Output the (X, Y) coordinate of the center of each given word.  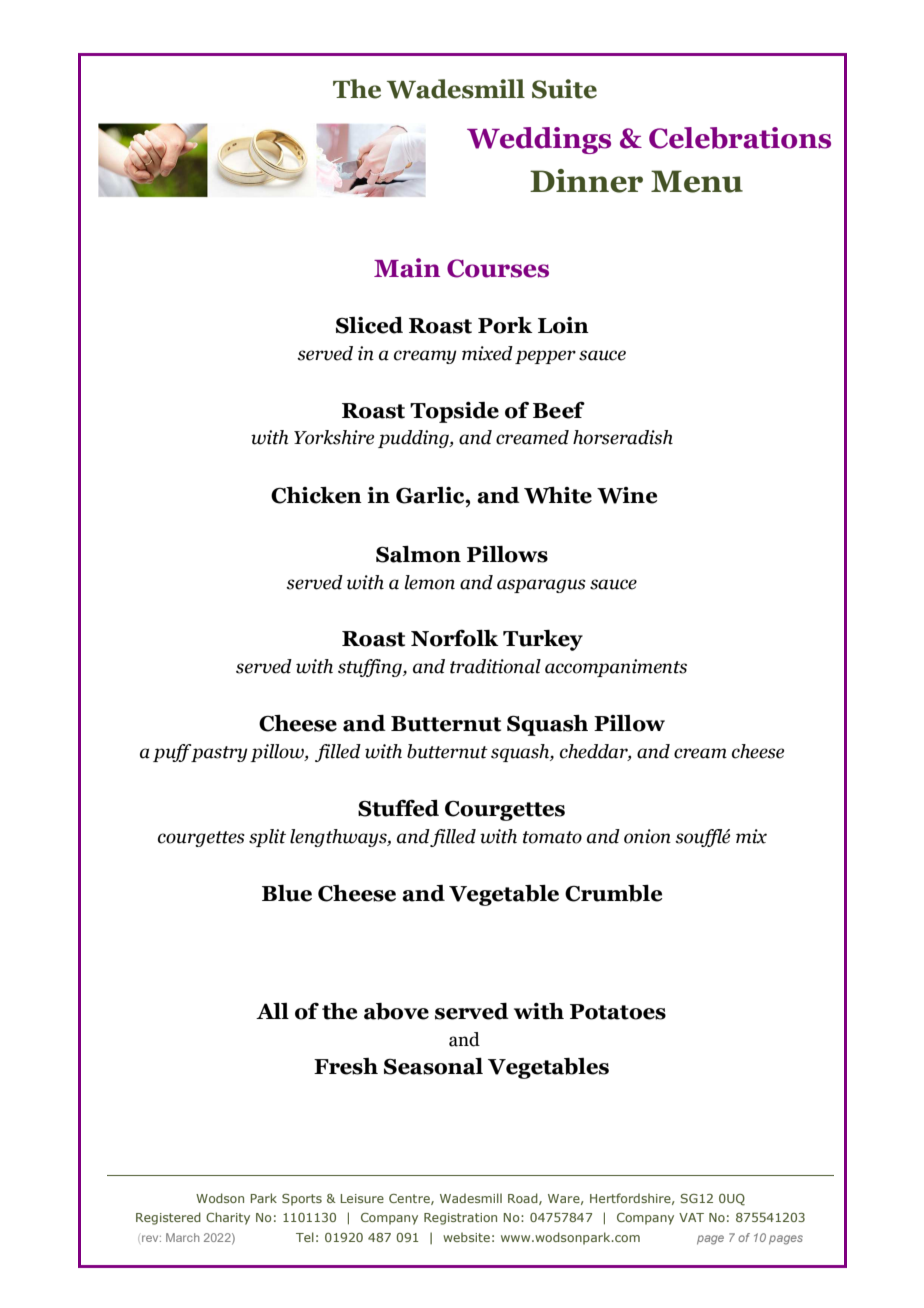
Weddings (539, 140)
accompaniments (616, 668)
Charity (228, 1218)
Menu (697, 181)
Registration (460, 1219)
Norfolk (455, 638)
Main (407, 268)
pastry (218, 753)
